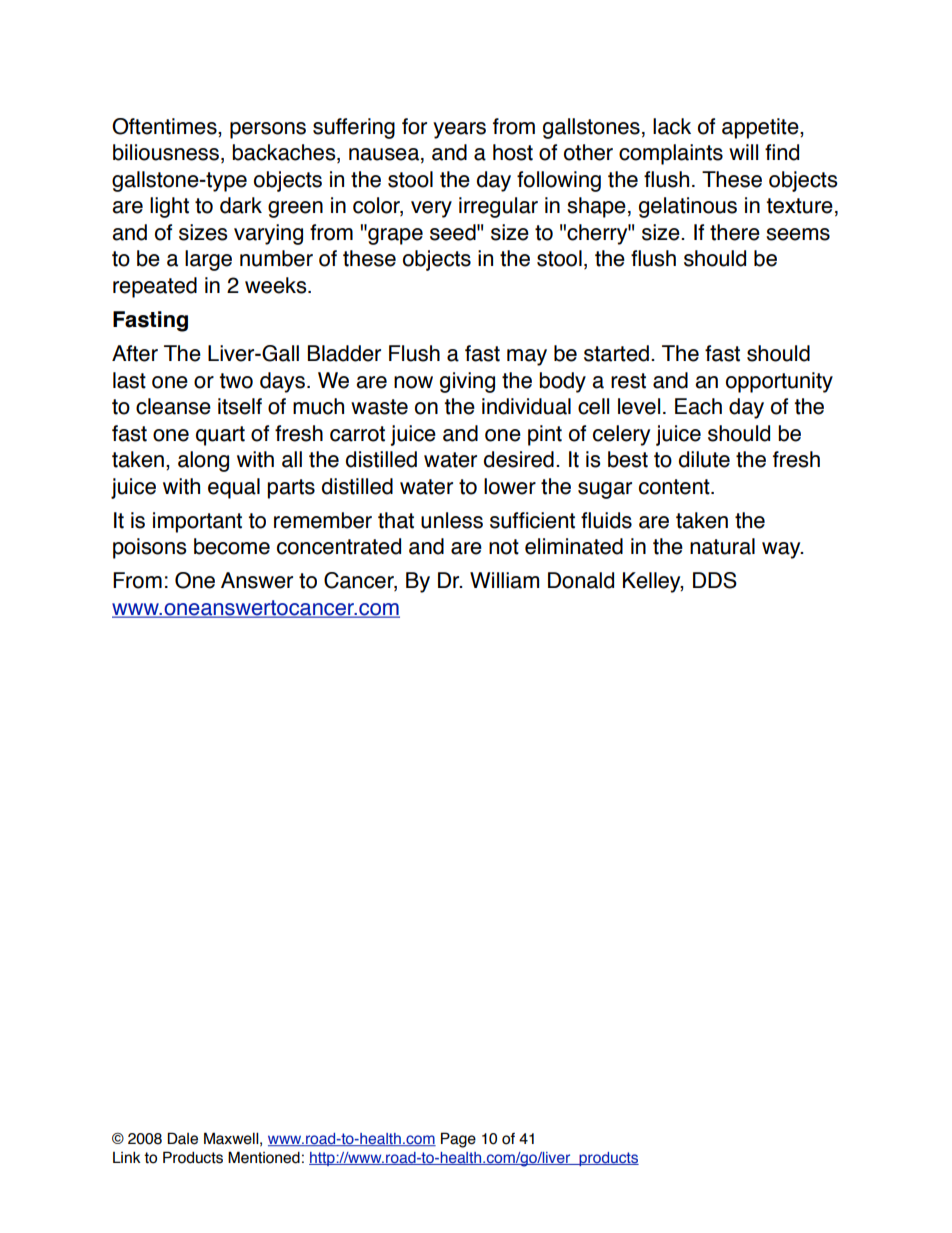 The height and width of the screenshot is (1233, 952). What do you see at coordinates (182, 1138) in the screenshot?
I see `Dale` at bounding box center [182, 1138].
